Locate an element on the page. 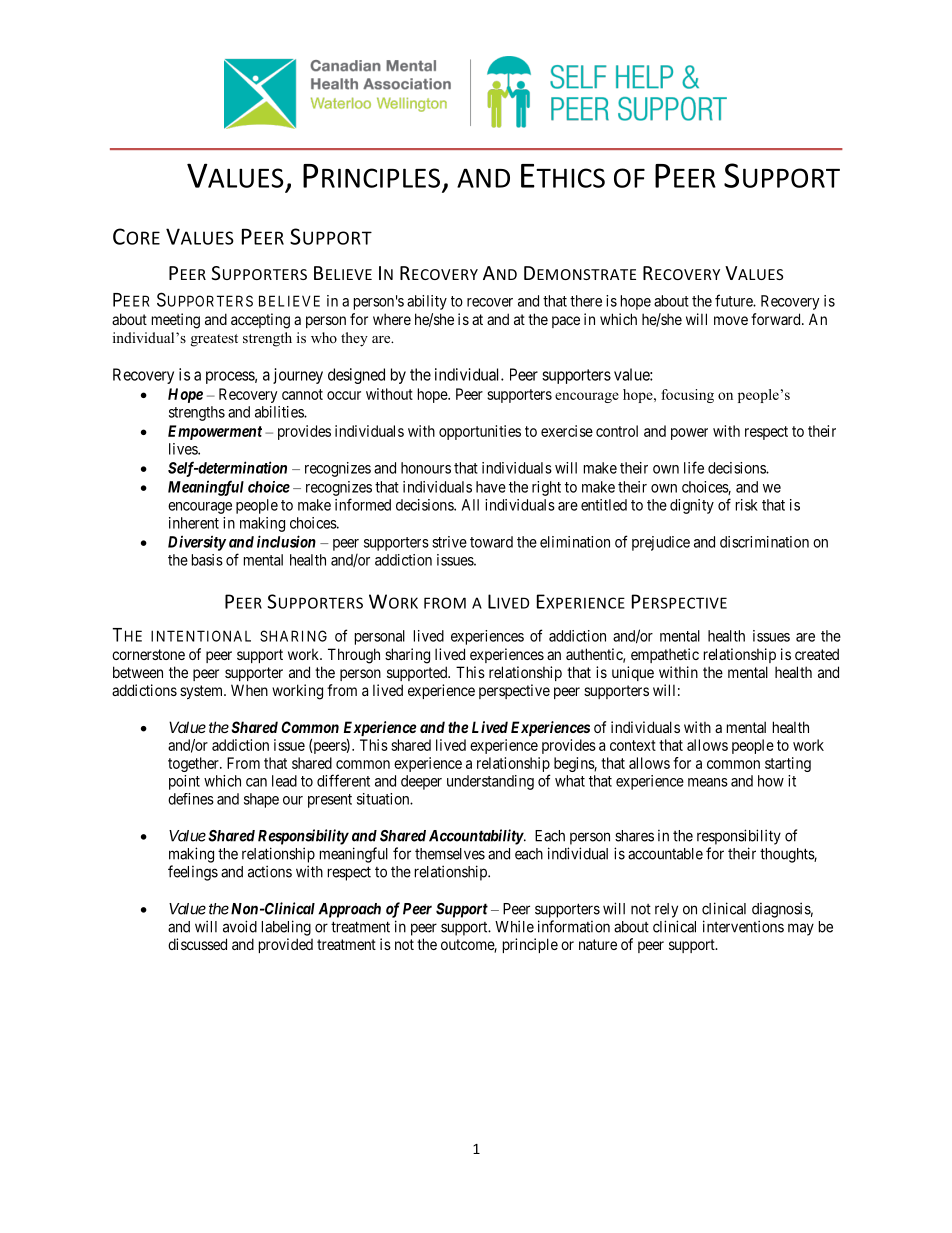  accepting is located at coordinates (260, 321).
